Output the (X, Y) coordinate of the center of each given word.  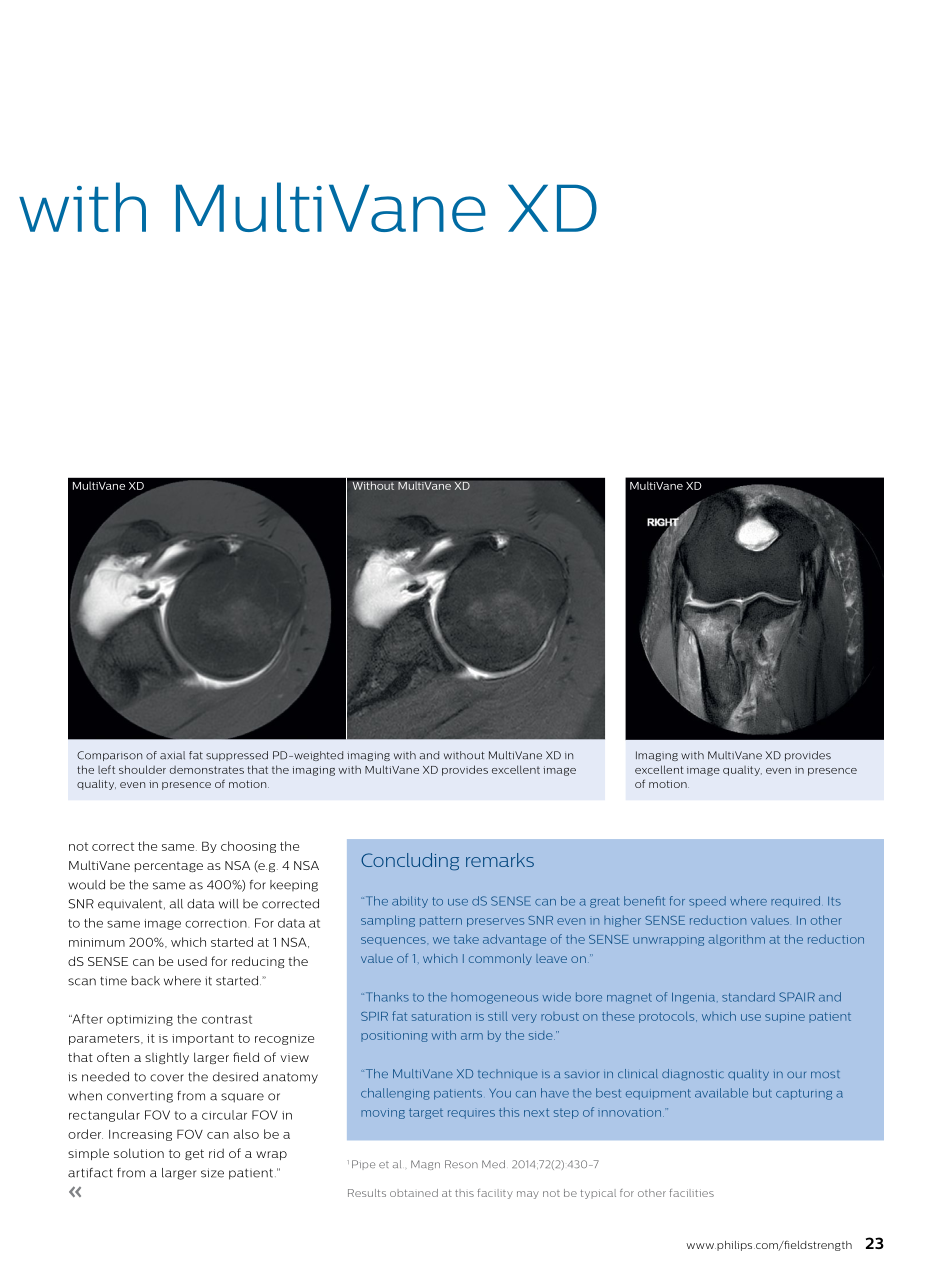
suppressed (237, 756)
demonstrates (207, 770)
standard (748, 997)
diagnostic (693, 1075)
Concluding (410, 861)
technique (508, 1074)
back (146, 981)
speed (707, 902)
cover (167, 1078)
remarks (500, 860)
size (212, 1173)
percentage (169, 867)
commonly (500, 959)
